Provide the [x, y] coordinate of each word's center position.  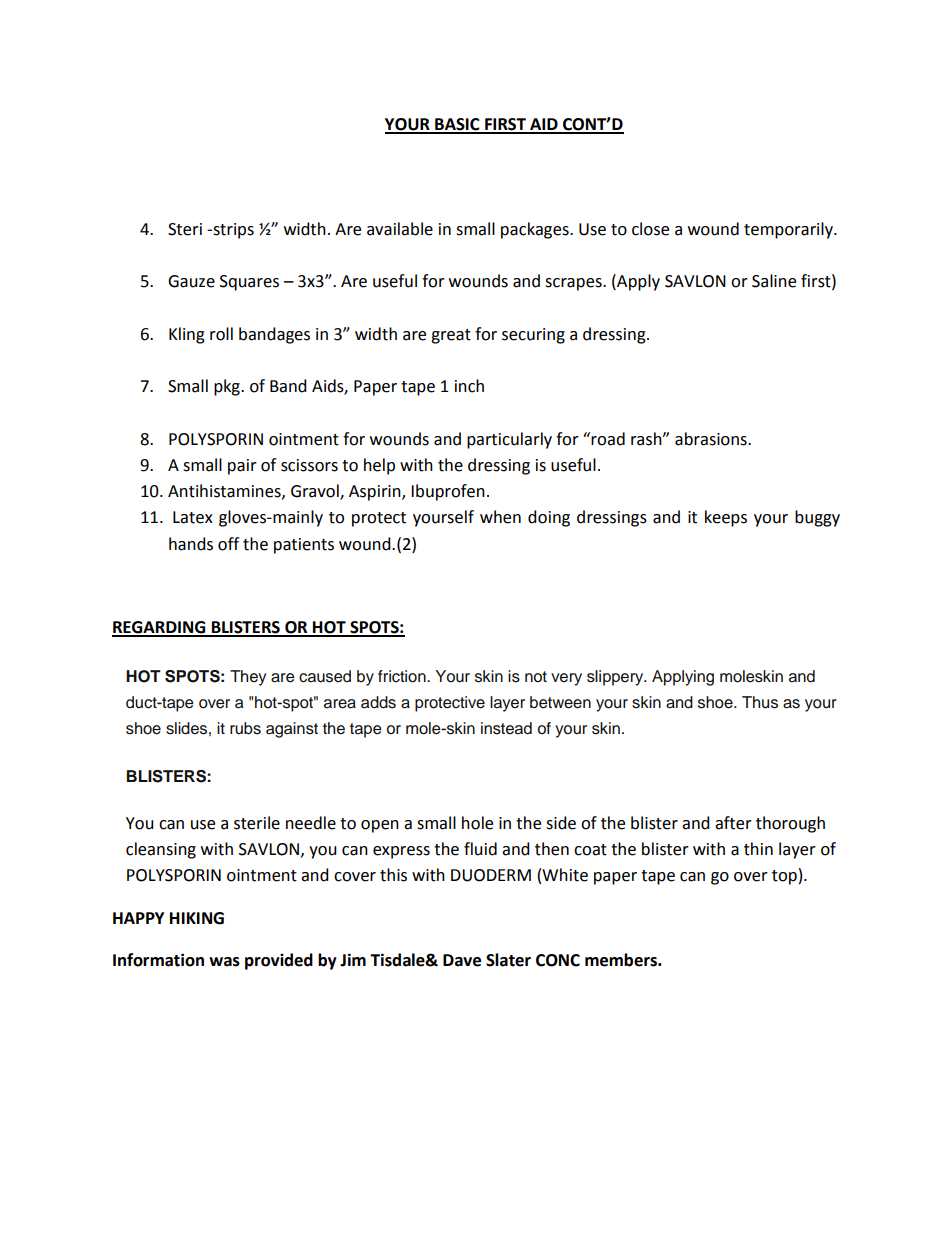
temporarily [789, 230]
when [500, 517]
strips [232, 231]
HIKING [197, 918]
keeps [726, 518]
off [228, 544]
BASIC [457, 125]
